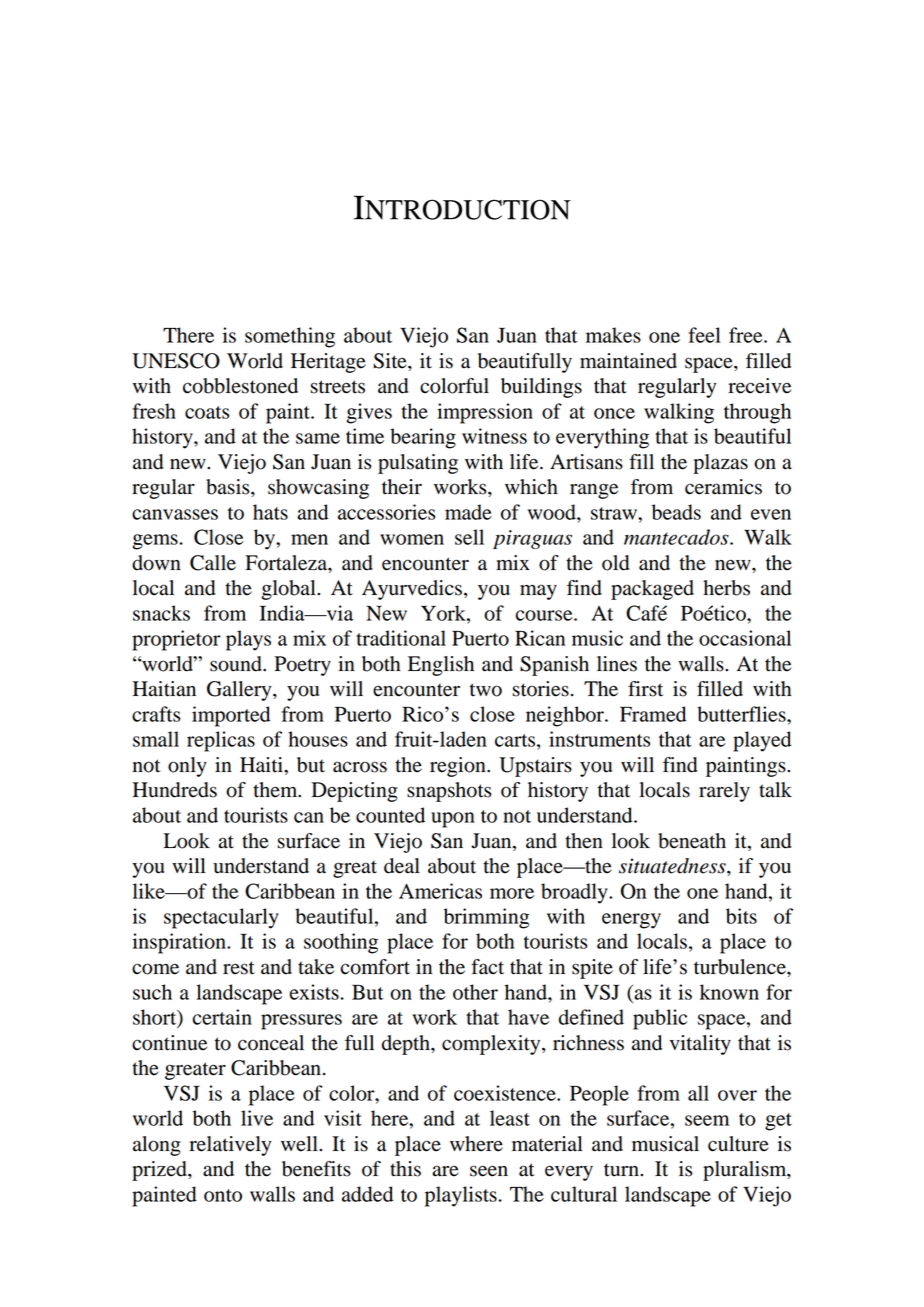 This document has width=924, height=1307. I want to click on seen, so click(489, 1171).
